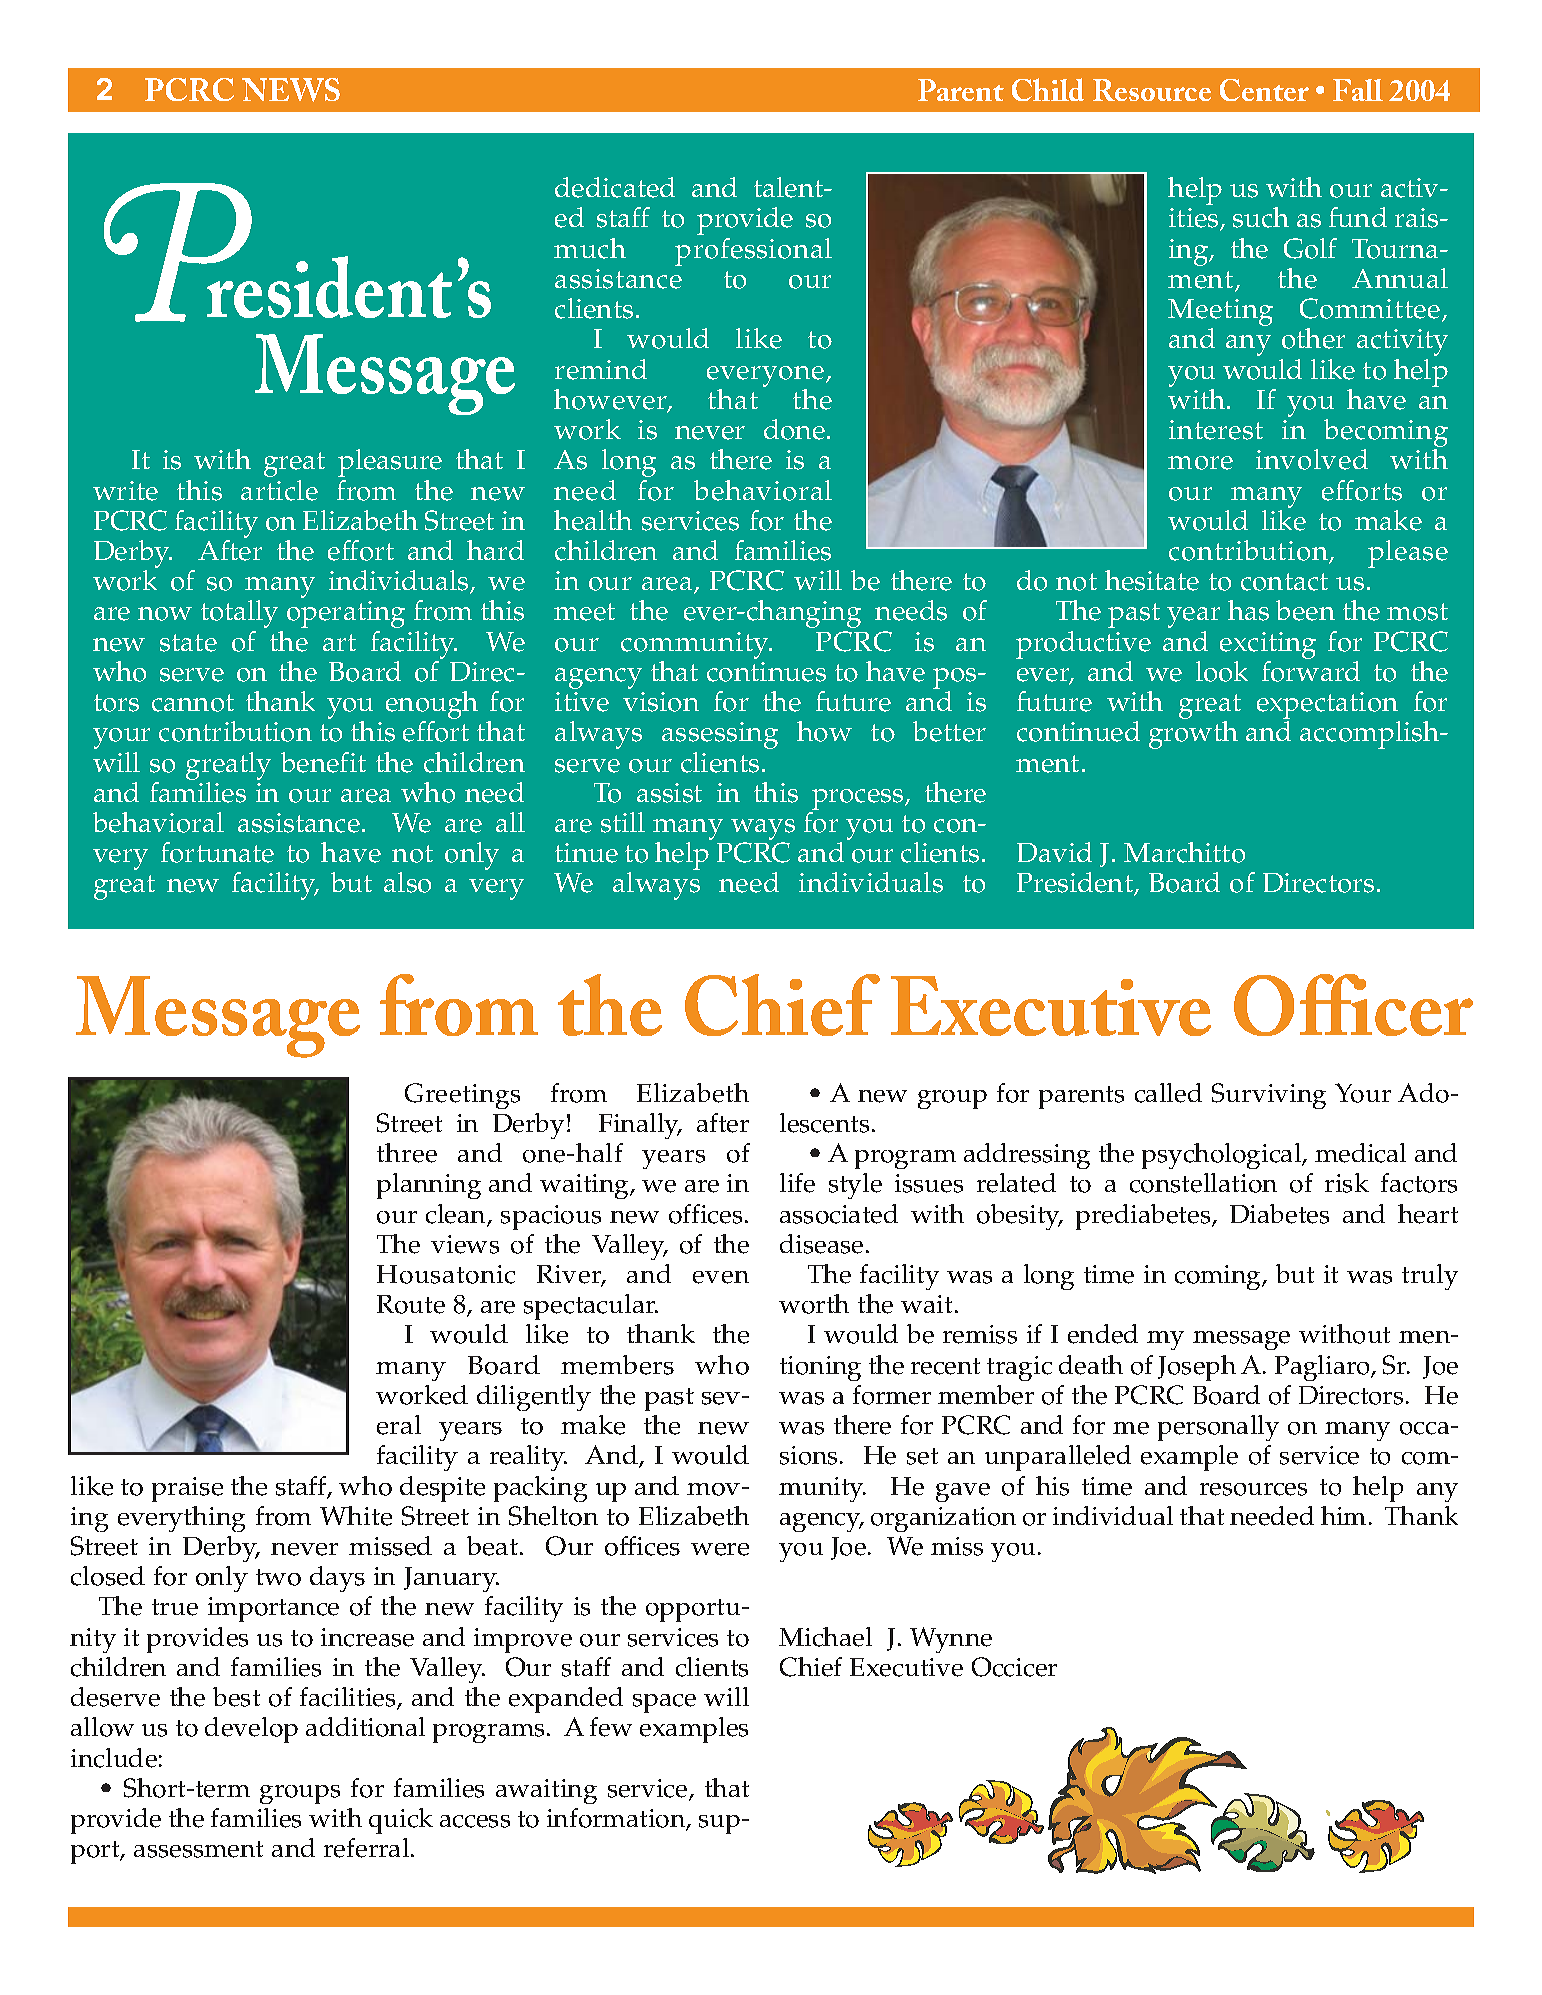 Image resolution: width=1542 pixels, height=1995 pixels. Describe the element at coordinates (753, 252) in the screenshot. I see `professional` at that location.
